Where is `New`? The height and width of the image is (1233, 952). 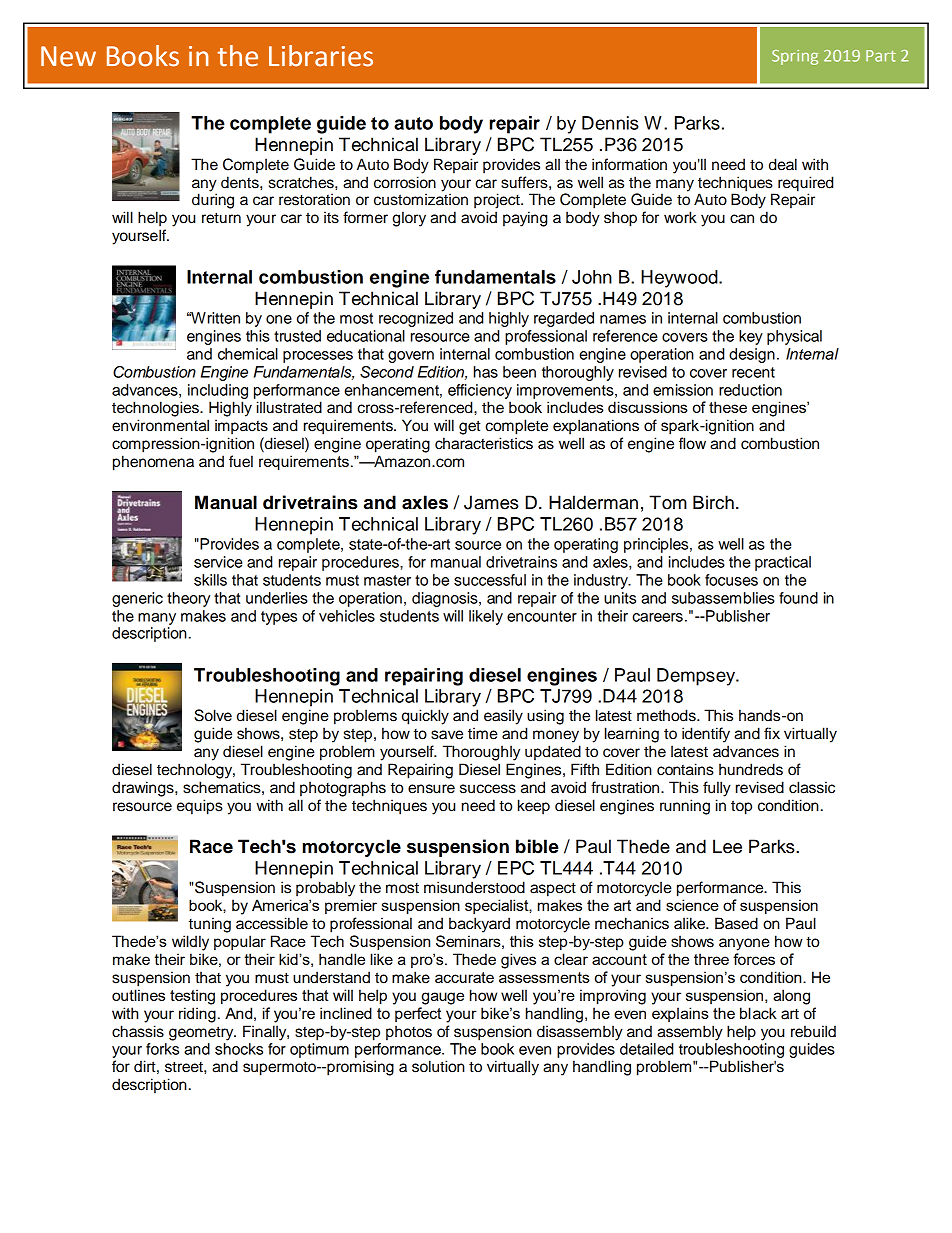
New is located at coordinates (68, 56).
